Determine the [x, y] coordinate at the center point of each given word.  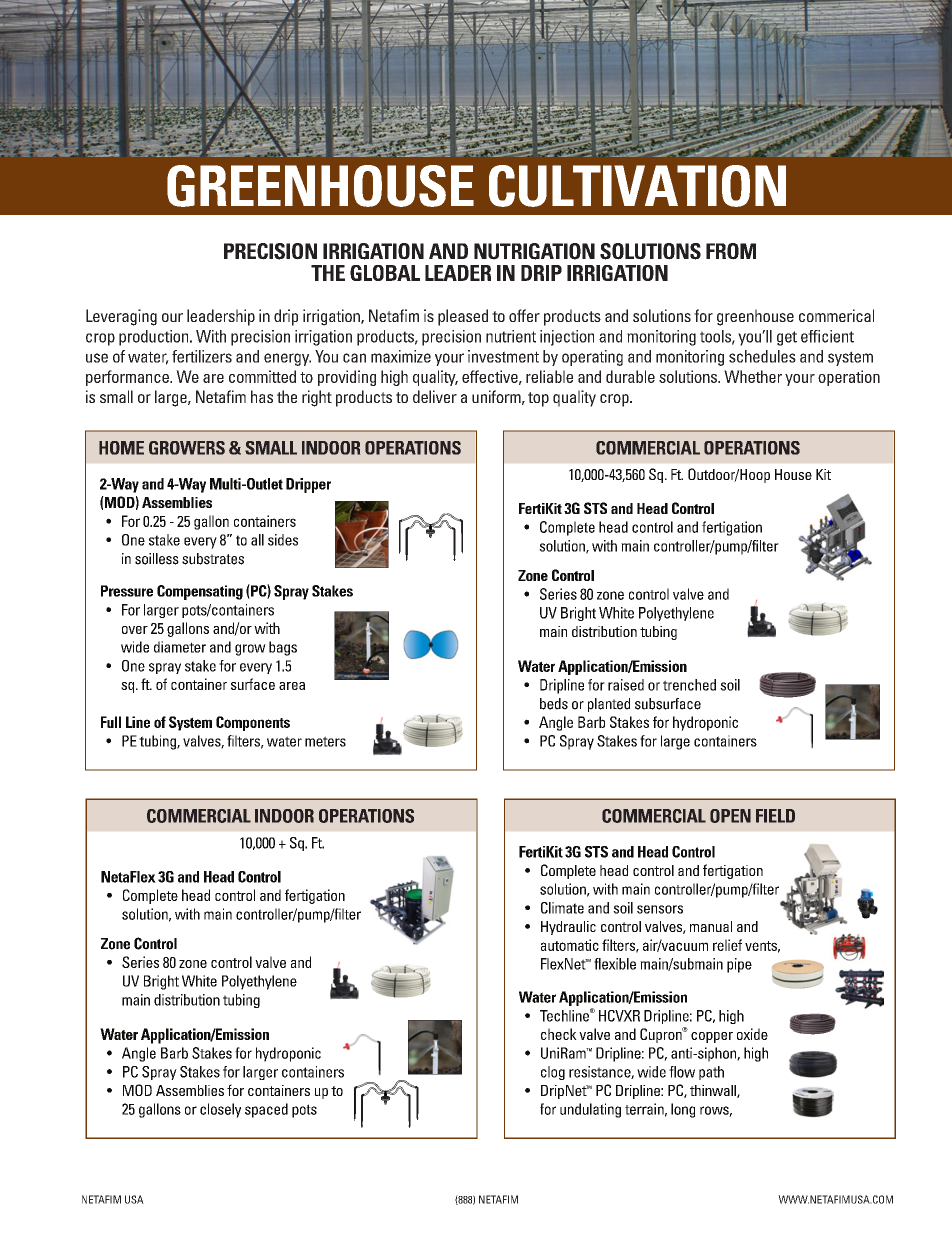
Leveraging [121, 317]
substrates [213, 559]
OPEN [730, 816]
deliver [435, 396]
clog [553, 1073]
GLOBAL [385, 273]
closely [220, 1110]
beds [554, 704]
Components [253, 723]
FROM [731, 251]
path [711, 1073]
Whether [753, 376]
